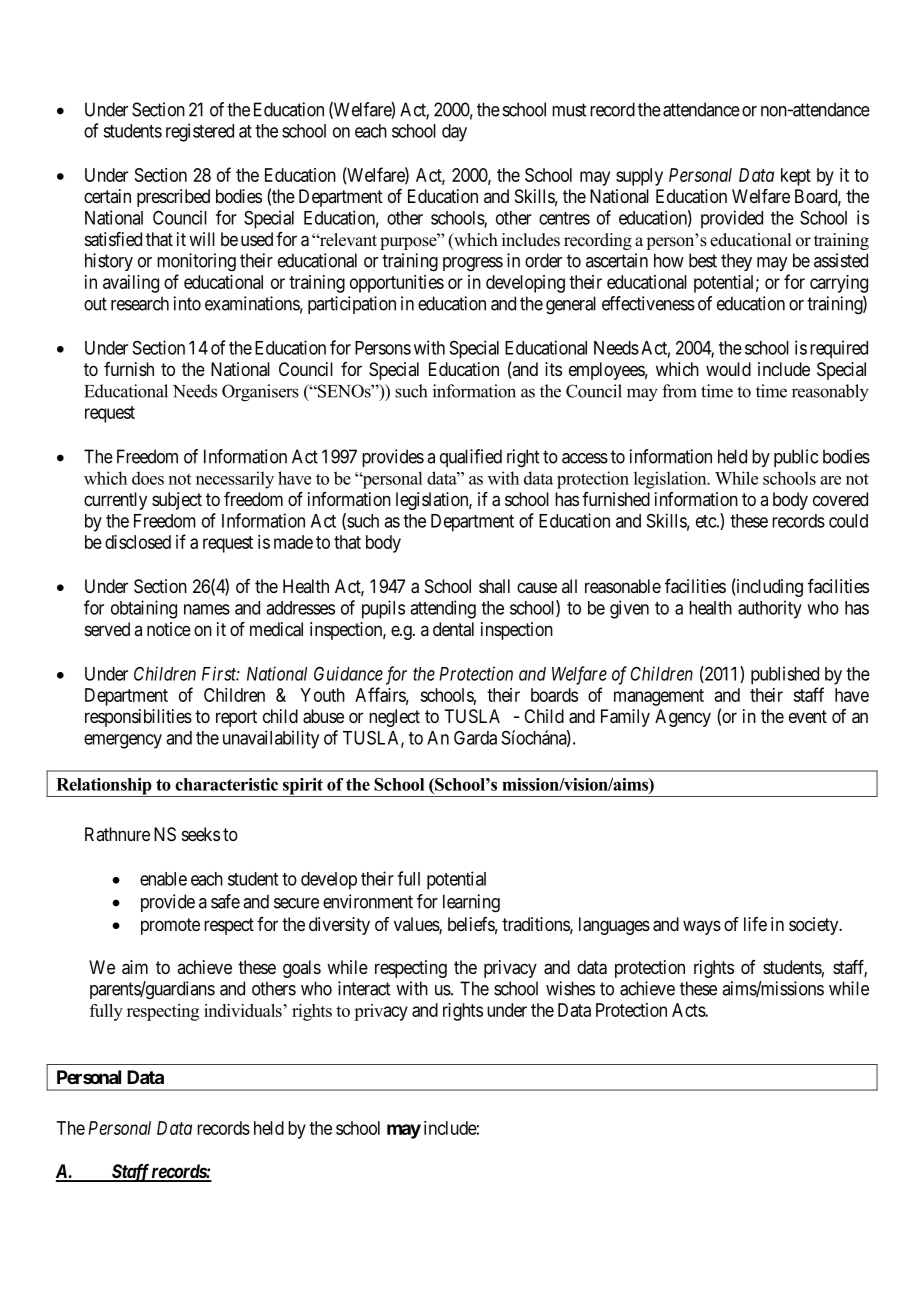 The image size is (924, 1308). I want to click on day, so click(454, 133).
